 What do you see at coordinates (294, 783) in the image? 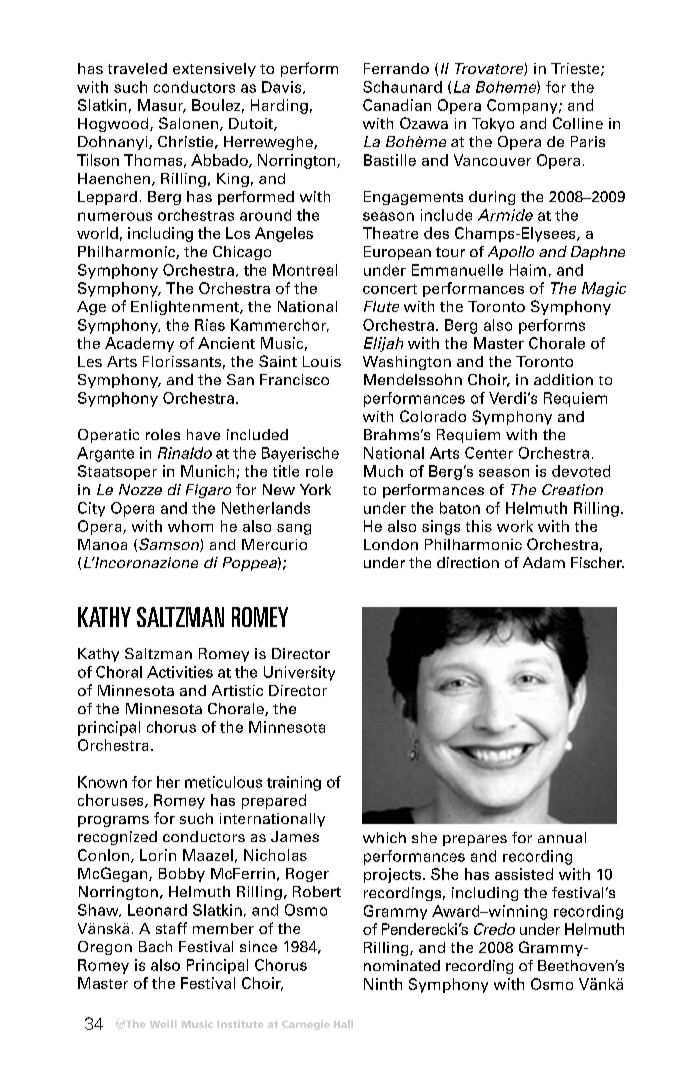
I see `training` at bounding box center [294, 783].
